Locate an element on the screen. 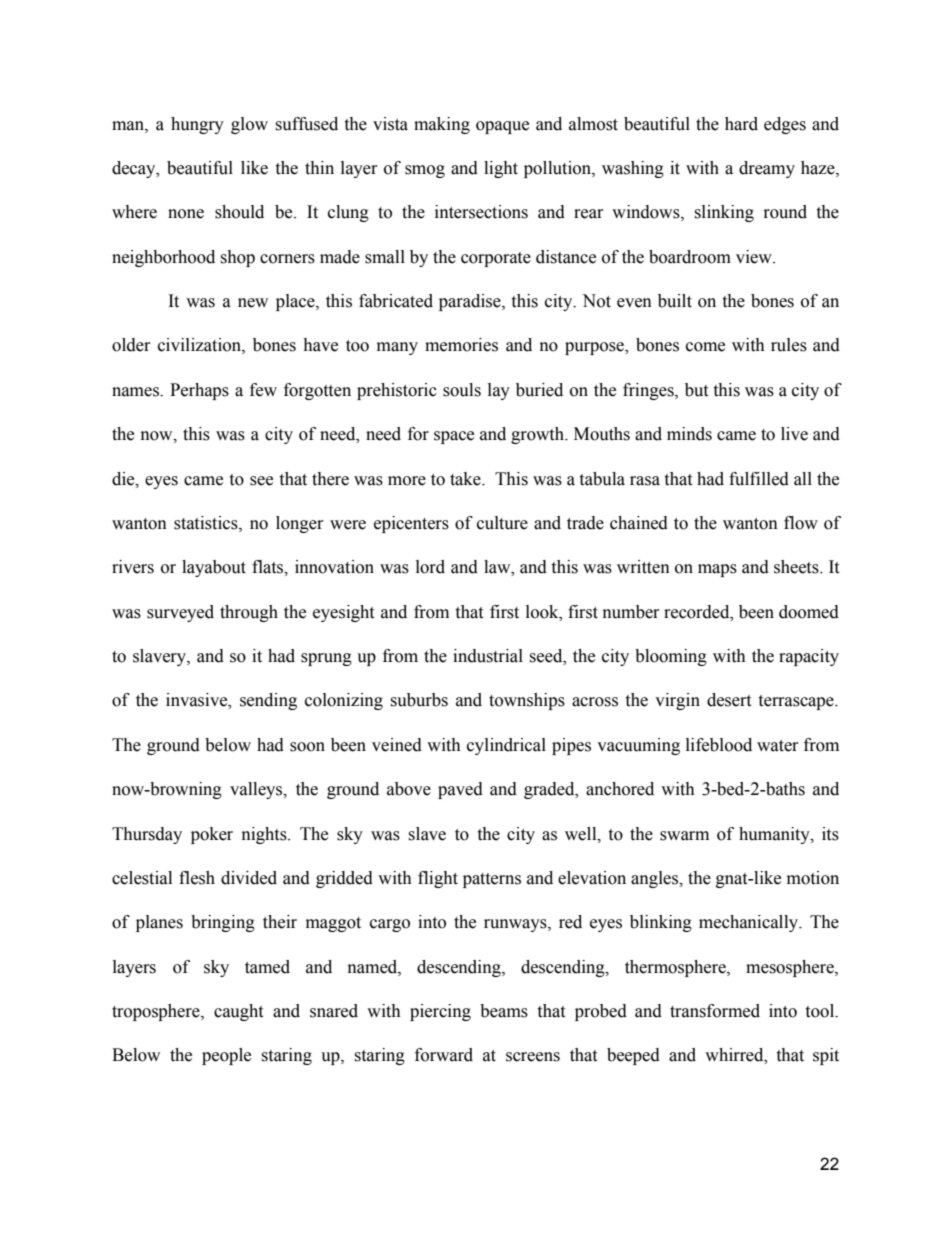 This screenshot has width=952, height=1233. humanity is located at coordinates (775, 835).
